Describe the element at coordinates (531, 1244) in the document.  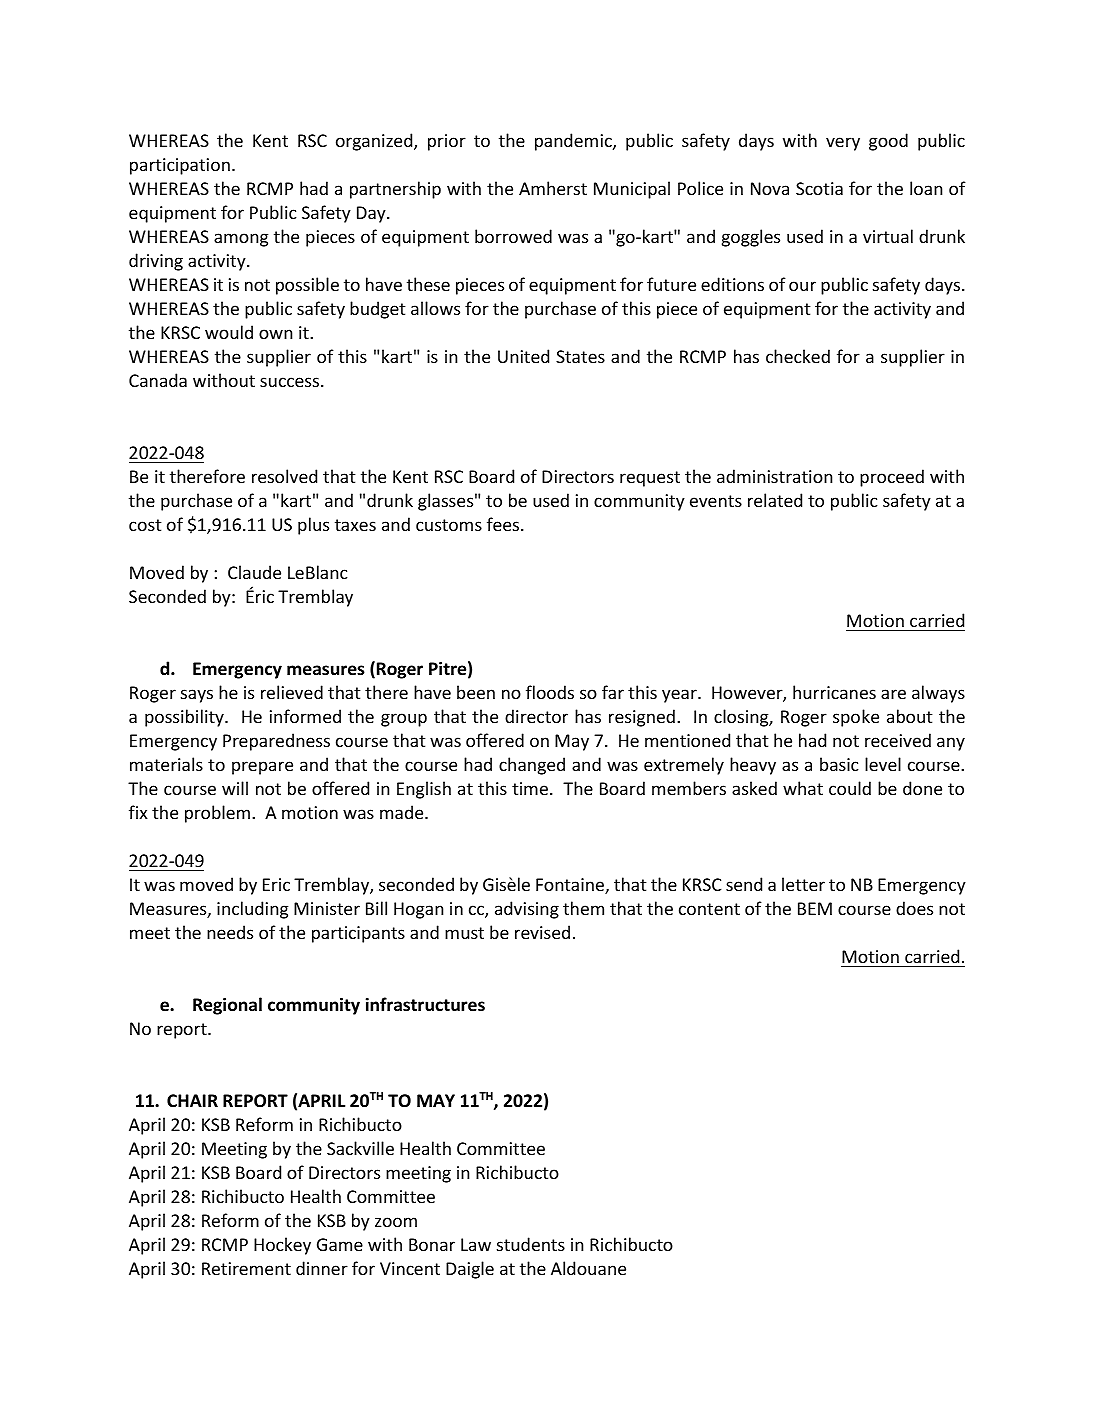
I see `students` at that location.
